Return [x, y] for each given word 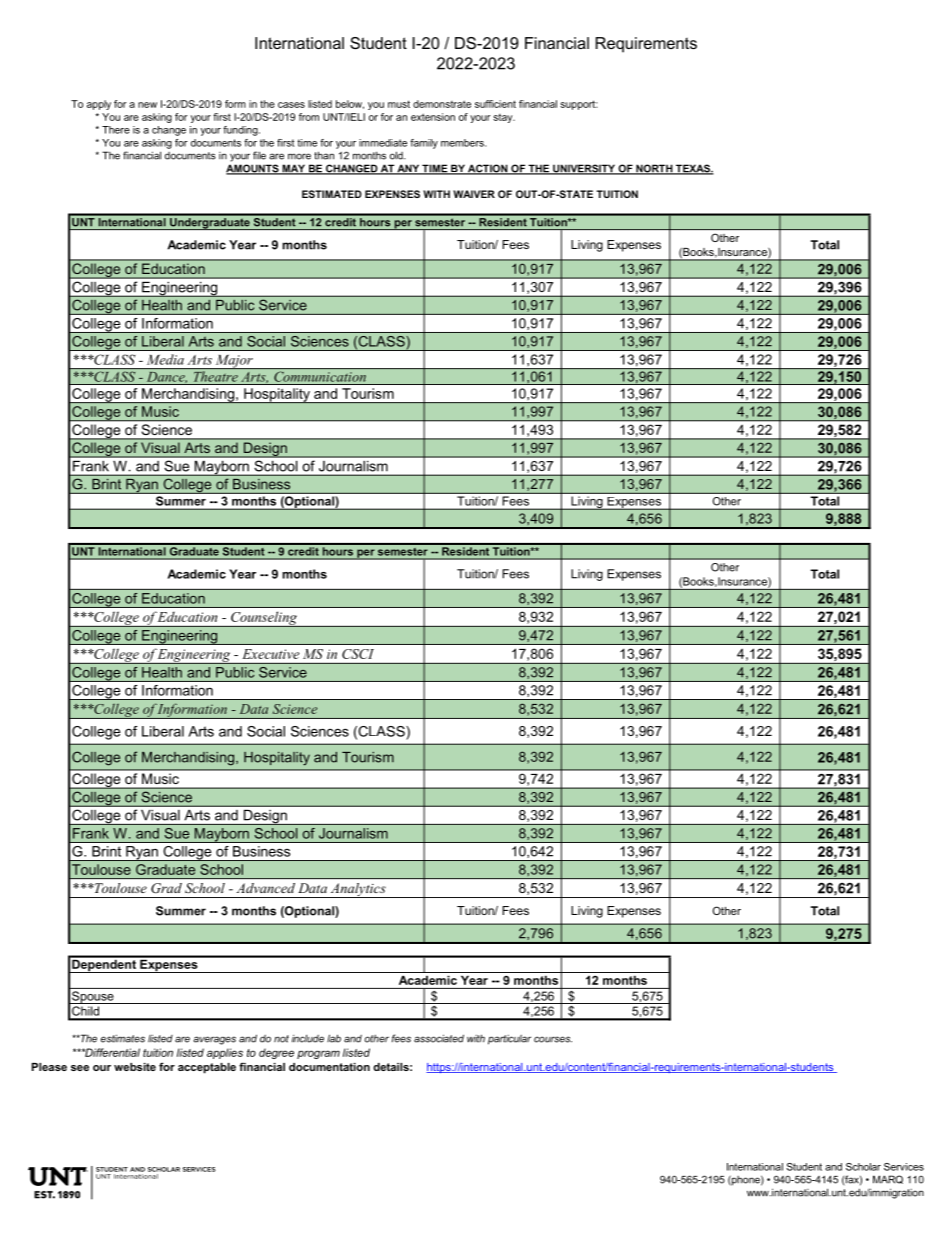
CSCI [358, 654]
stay [504, 118]
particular [509, 1039]
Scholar [863, 1167]
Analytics [358, 890]
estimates [123, 1038]
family [424, 144]
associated [439, 1038]
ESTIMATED [332, 194]
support [578, 105]
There [116, 130]
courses [553, 1039]
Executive [271, 654]
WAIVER [474, 194]
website [135, 1067]
